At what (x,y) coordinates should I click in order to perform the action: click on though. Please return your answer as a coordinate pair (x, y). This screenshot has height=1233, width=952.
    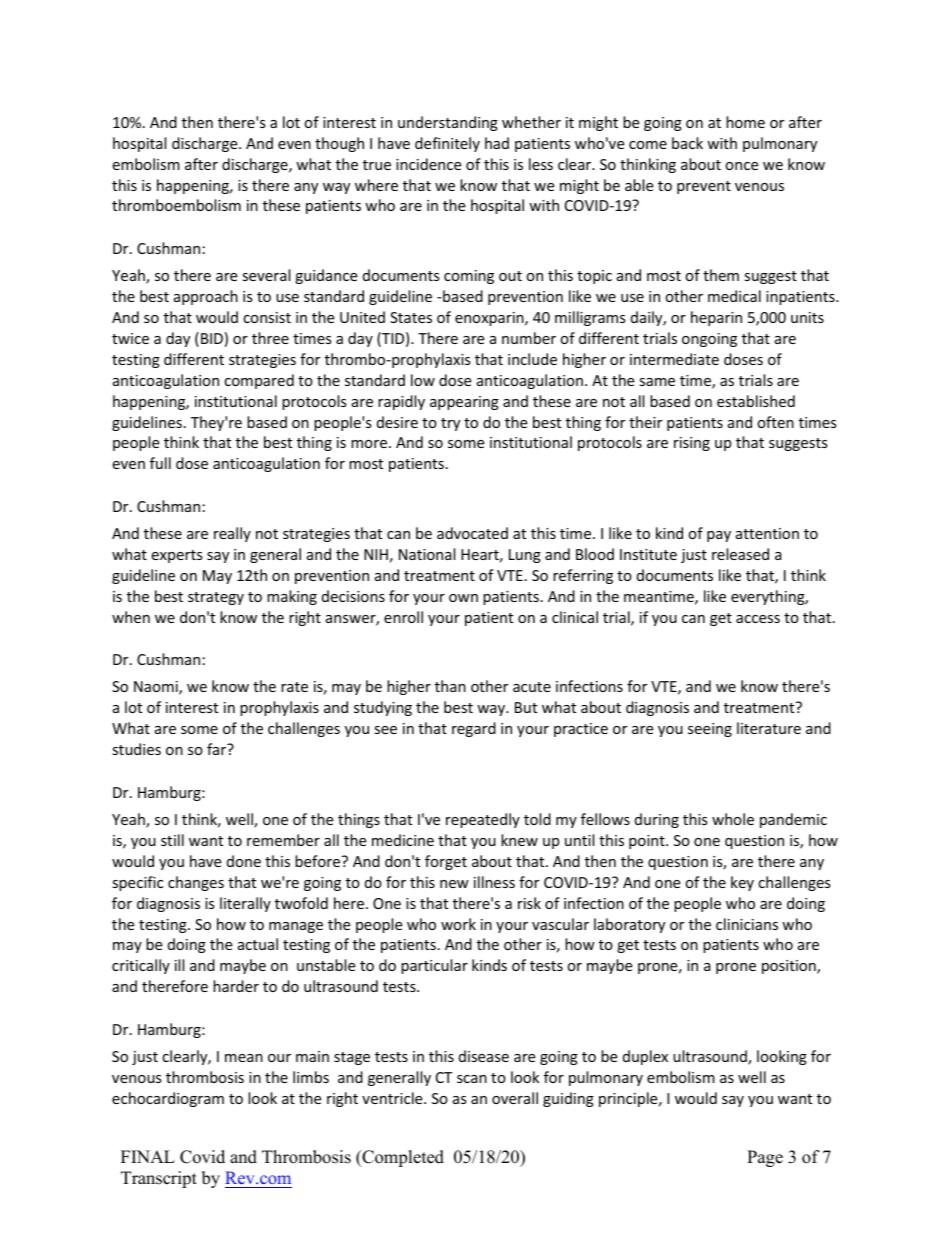
    Looking at the image, I should click on (339, 144).
